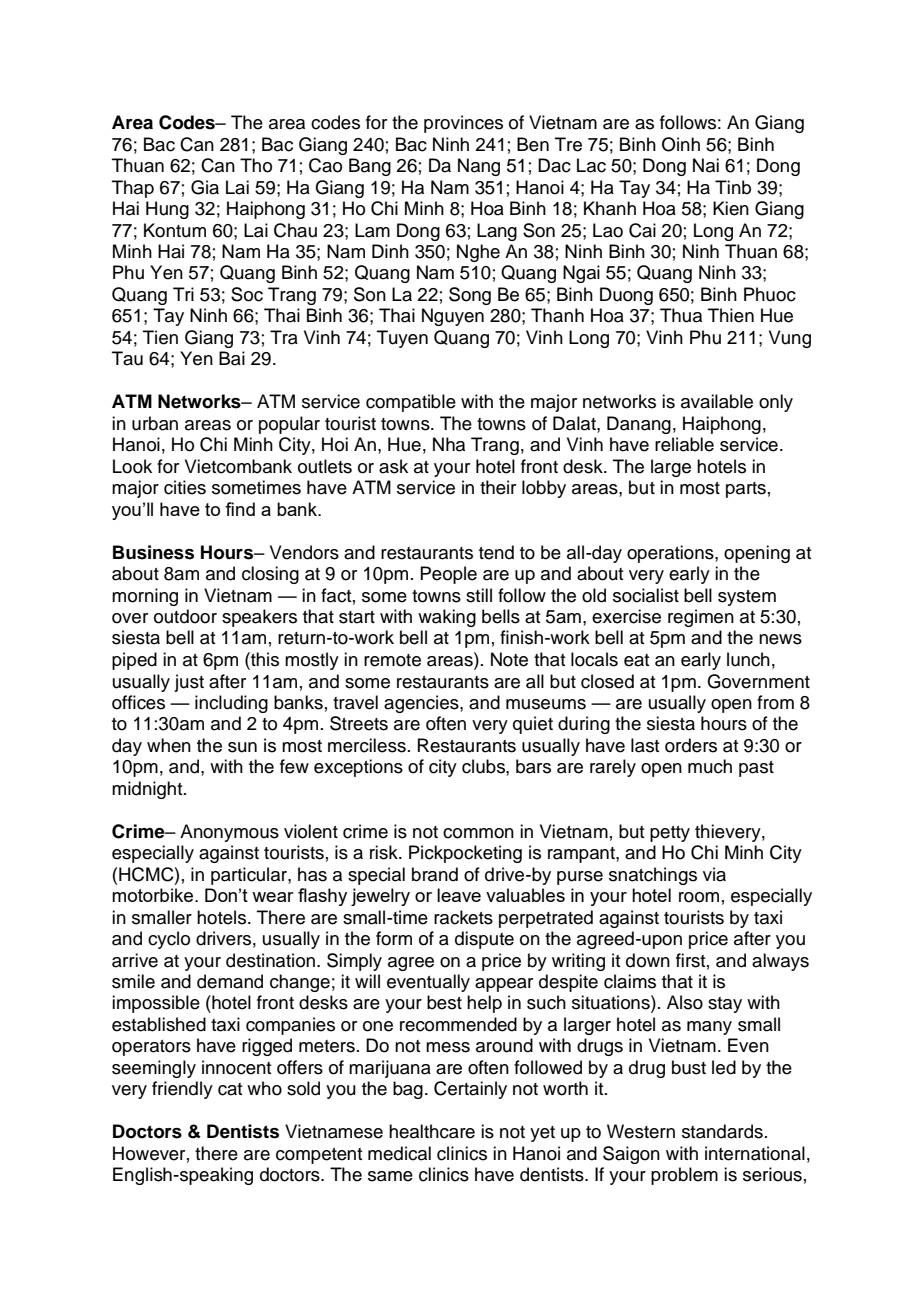 The height and width of the screenshot is (1308, 924). I want to click on healthcare, so click(432, 1131).
